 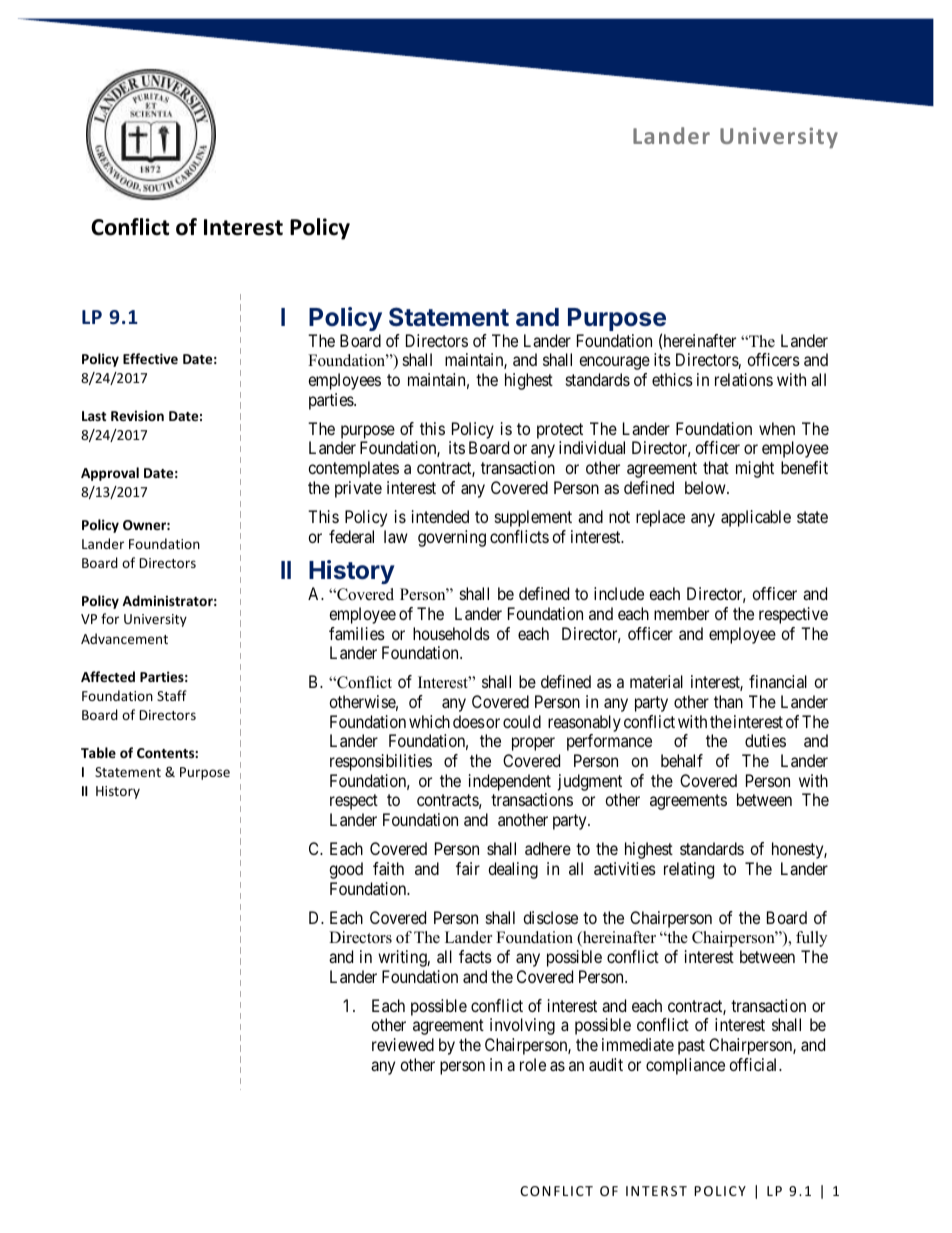 What do you see at coordinates (522, 1026) in the screenshot?
I see `involving` at bounding box center [522, 1026].
